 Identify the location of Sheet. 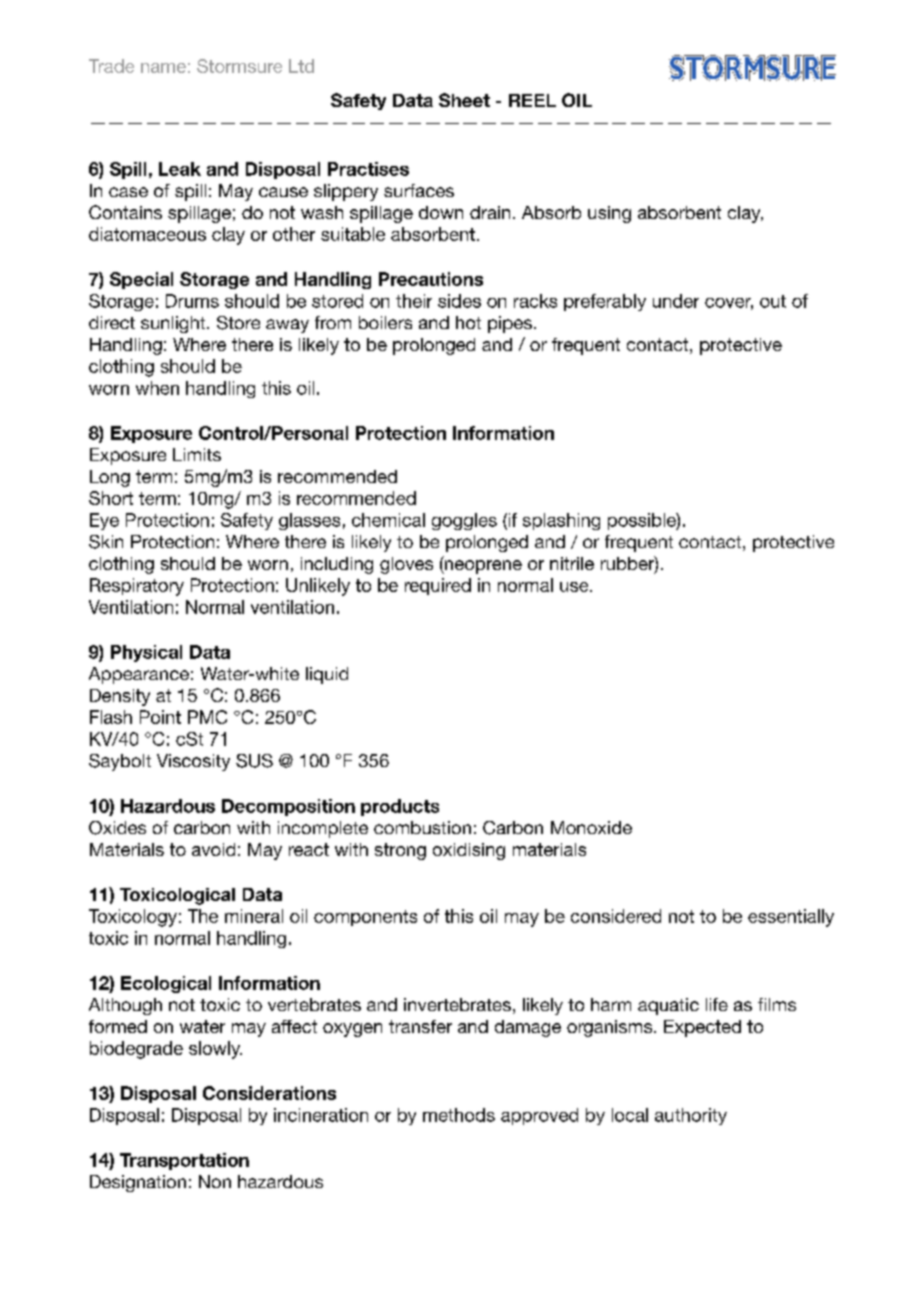
(464, 100).
